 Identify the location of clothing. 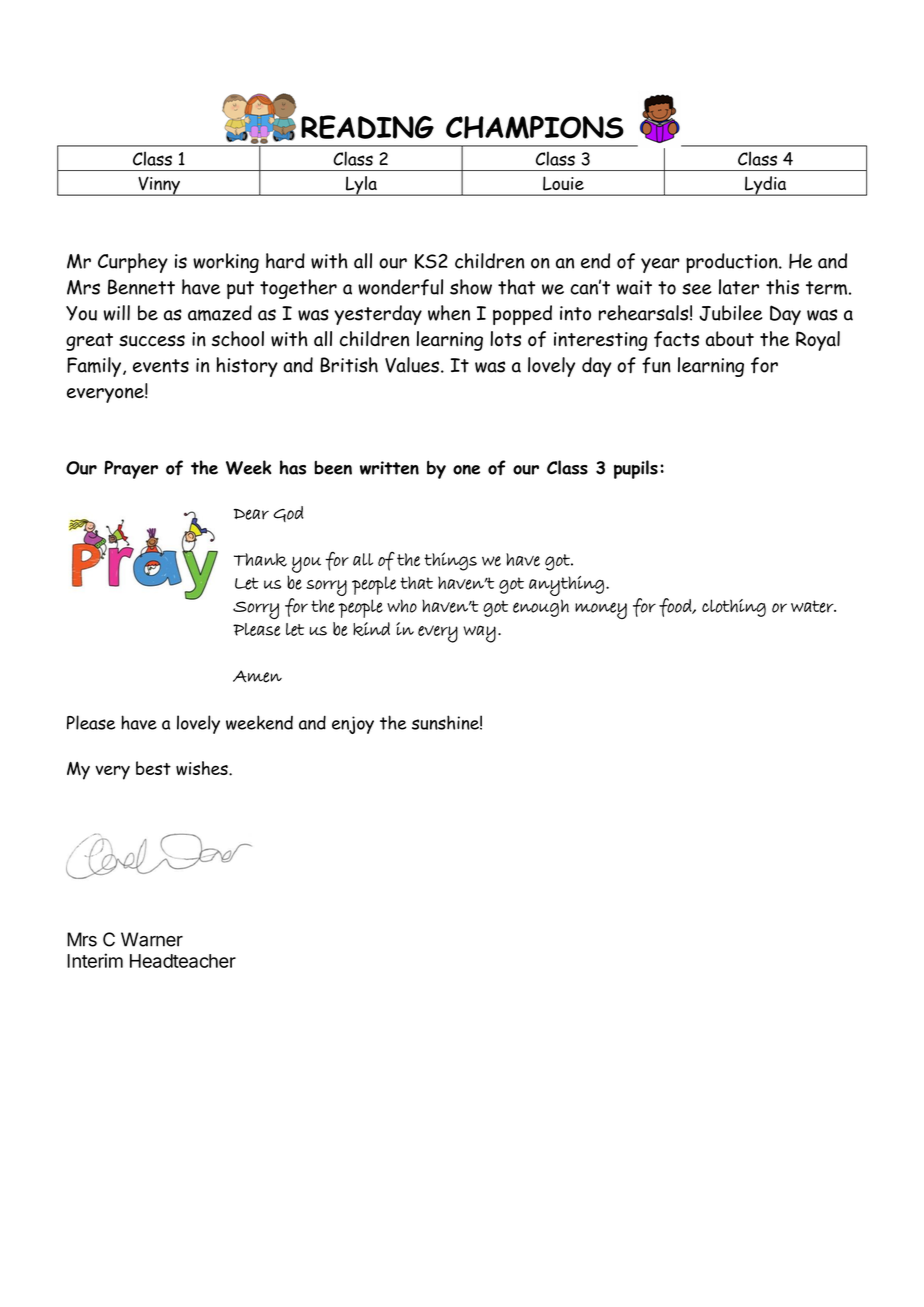
(734, 608).
